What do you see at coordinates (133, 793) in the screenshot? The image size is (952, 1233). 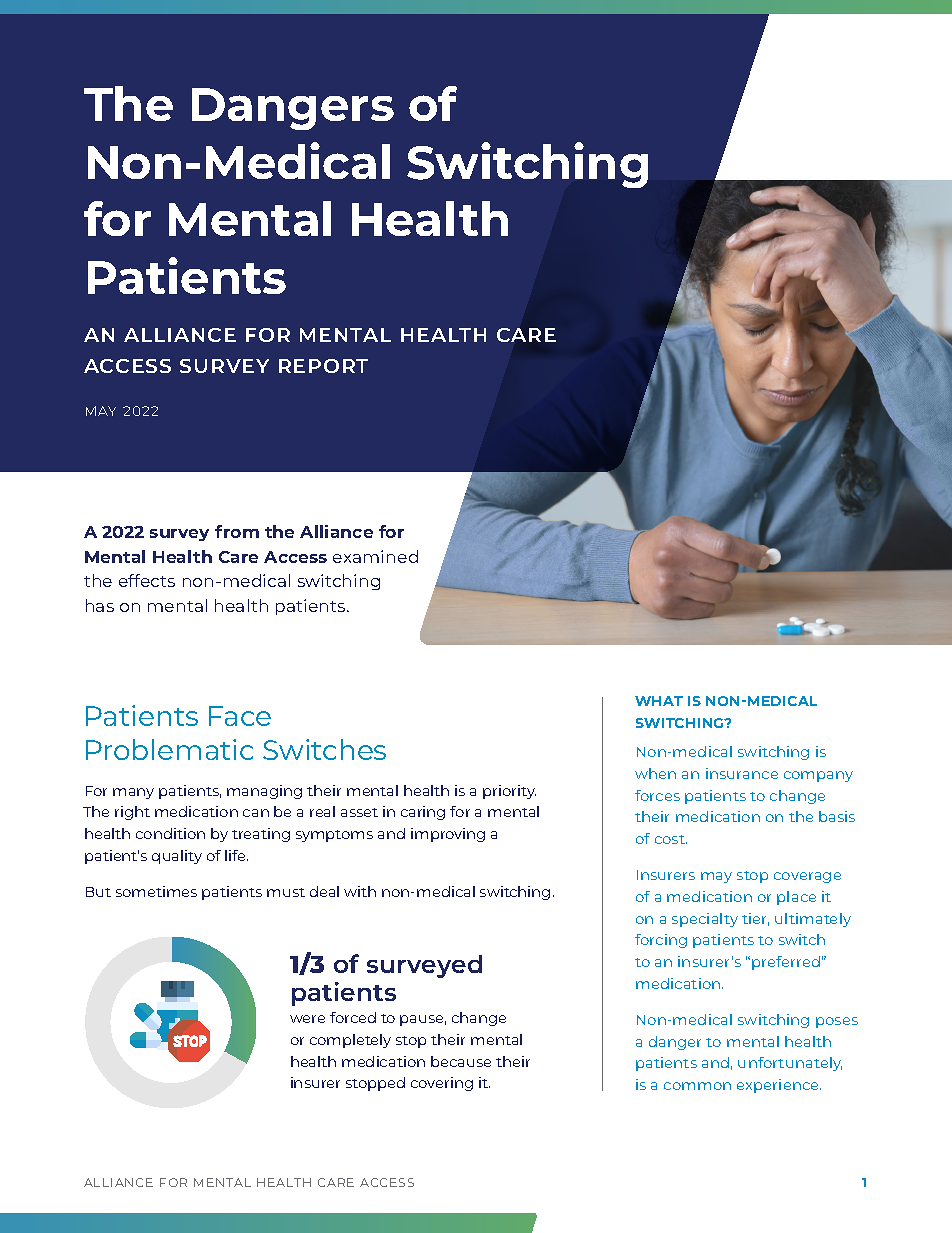 I see `many` at bounding box center [133, 793].
